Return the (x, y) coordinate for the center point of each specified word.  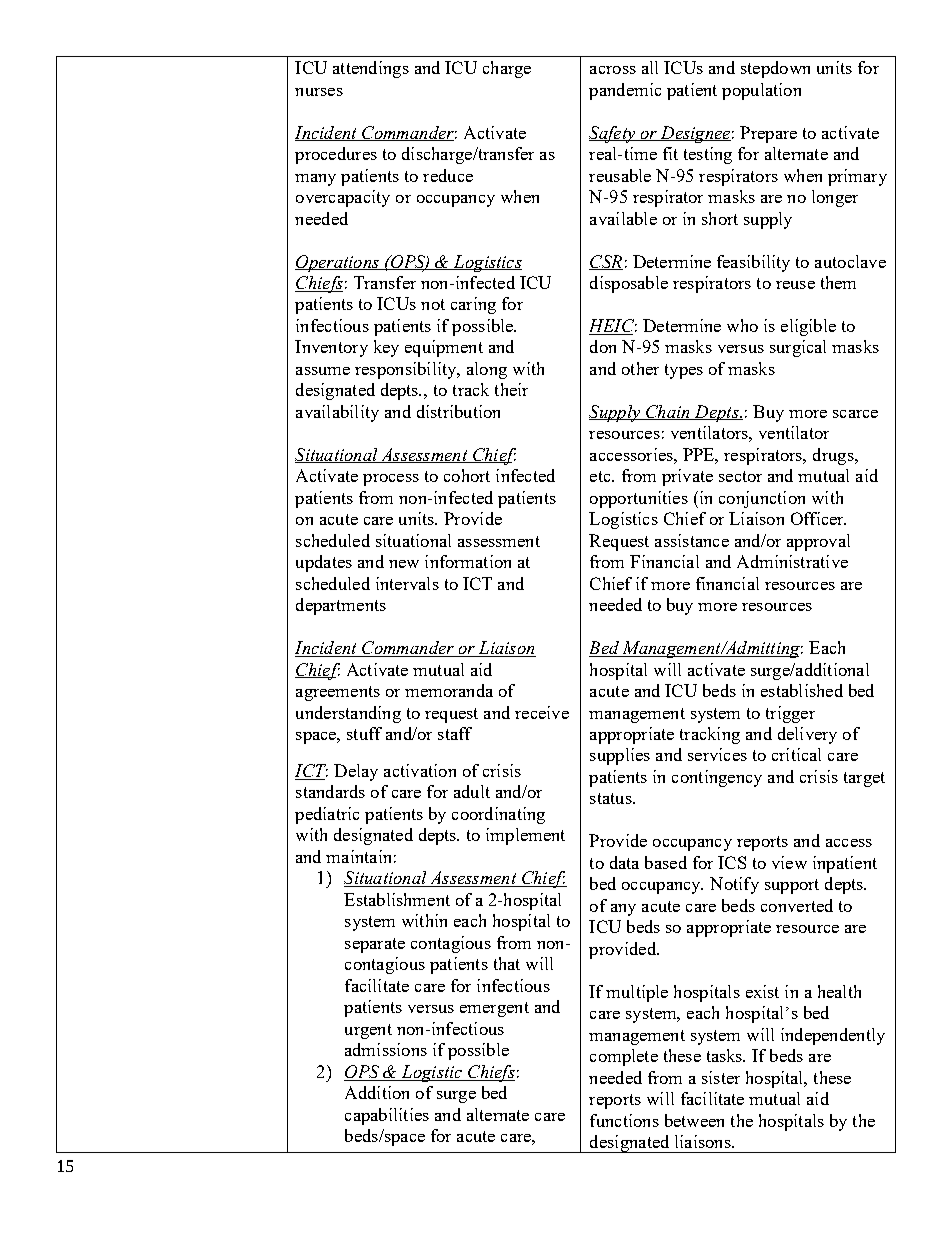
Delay (356, 772)
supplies (620, 756)
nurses (319, 92)
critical (796, 754)
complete (624, 1057)
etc (601, 476)
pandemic (625, 91)
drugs (834, 456)
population (761, 91)
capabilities (387, 1116)
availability (337, 413)
